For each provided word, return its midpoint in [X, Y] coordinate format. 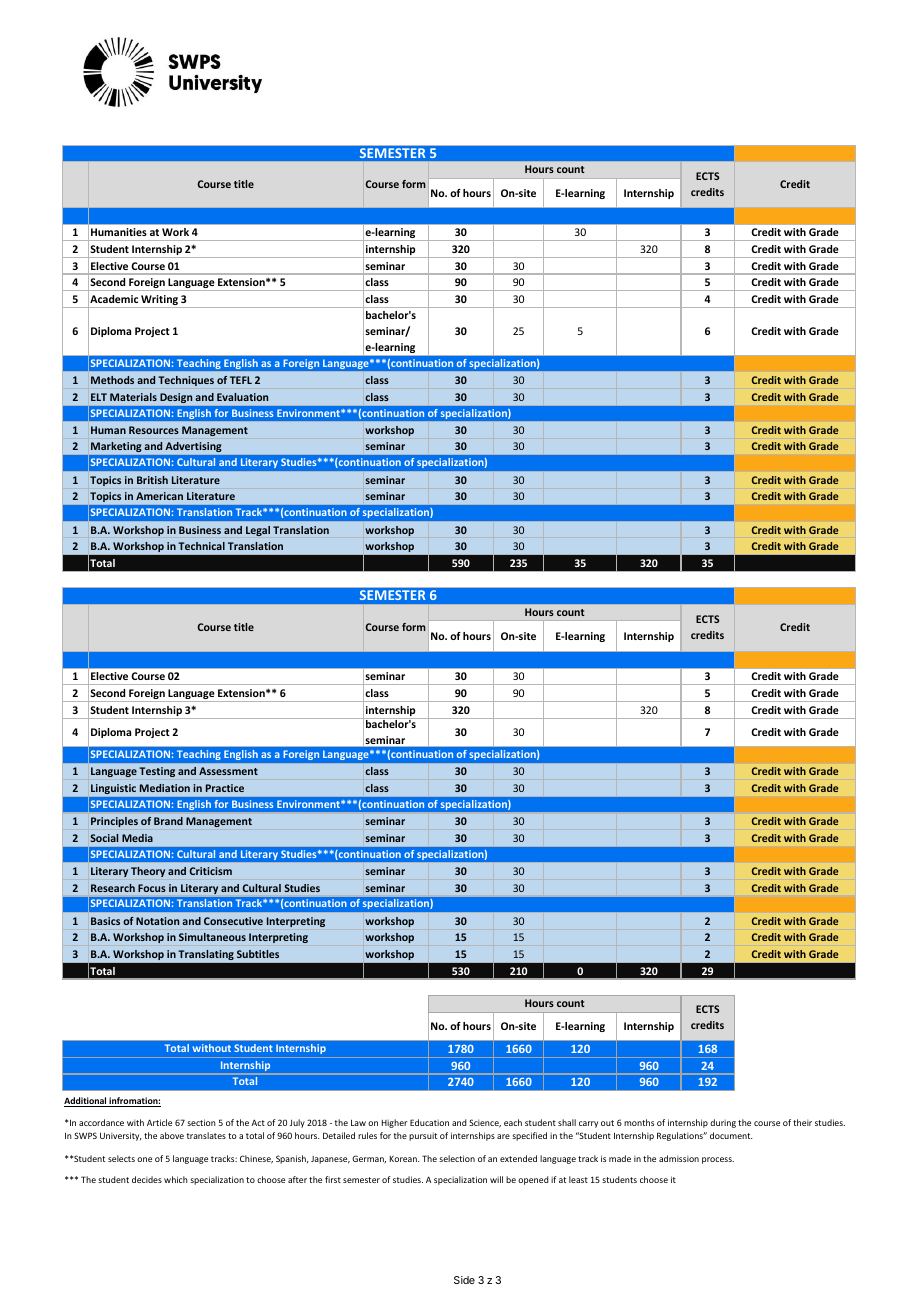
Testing [157, 772]
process [718, 1160]
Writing [159, 301]
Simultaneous [212, 937]
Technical [201, 546]
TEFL [241, 380]
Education [429, 1122]
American [159, 496]
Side [464, 1280]
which [176, 1179]
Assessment [228, 771]
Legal [258, 531]
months [639, 1122]
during [723, 1123]
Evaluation [242, 397]
